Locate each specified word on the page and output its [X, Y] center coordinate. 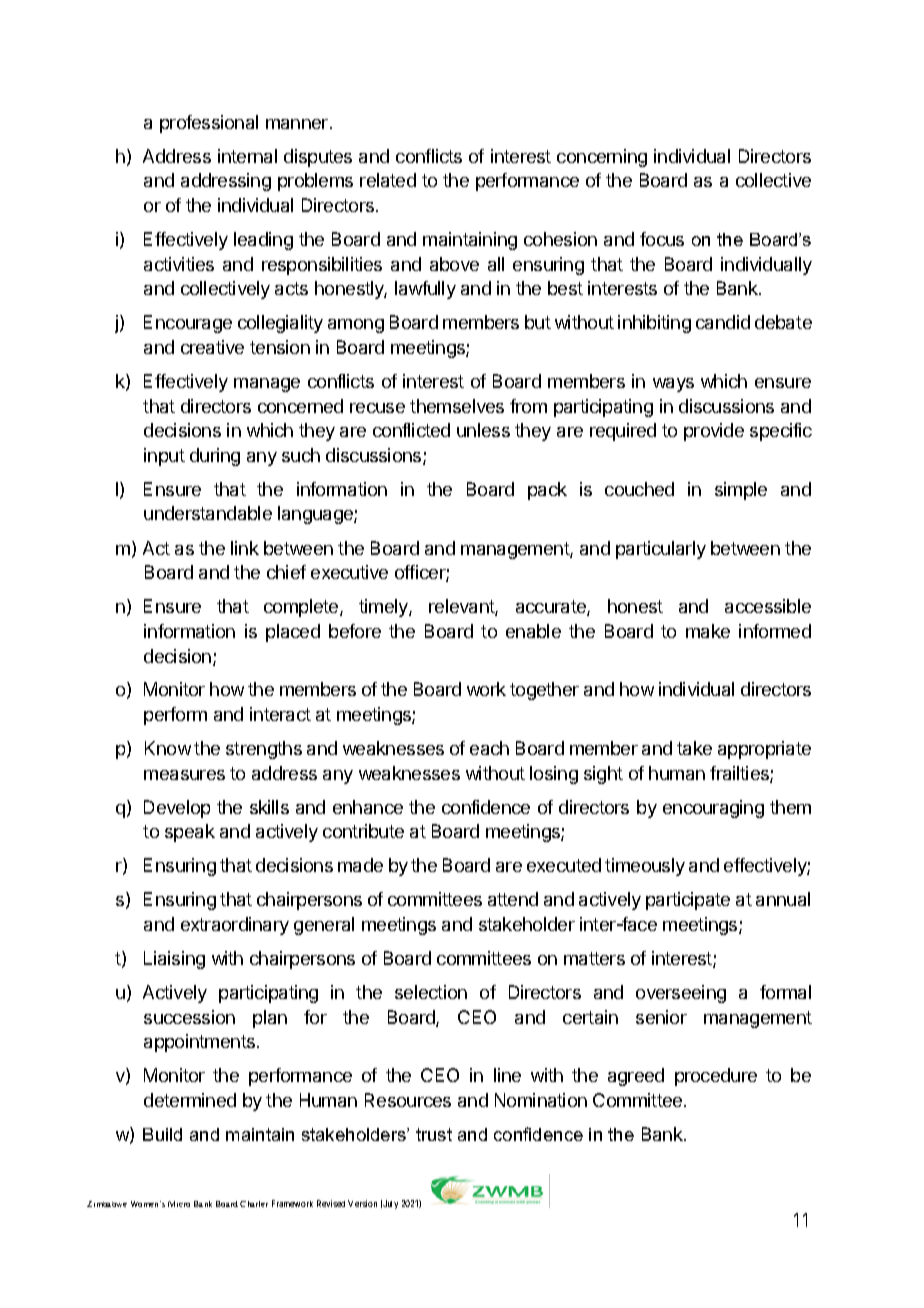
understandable [208, 513]
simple [741, 491]
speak [190, 833]
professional [209, 124]
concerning [602, 158]
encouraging [713, 809]
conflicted [411, 430]
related [388, 180]
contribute [363, 831]
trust [434, 1134]
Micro [179, 1204]
